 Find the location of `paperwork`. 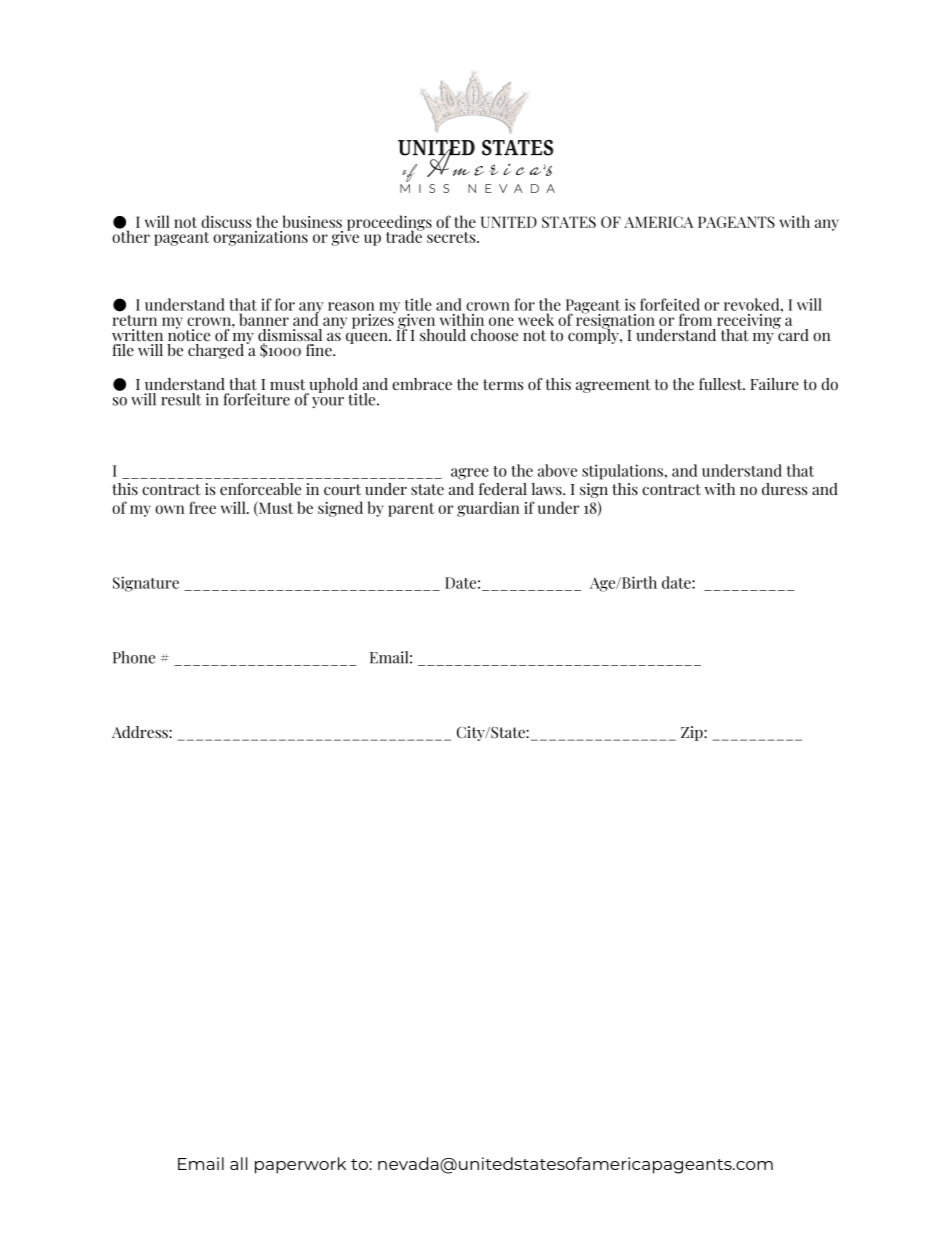

paperwork is located at coordinates (300, 1165).
